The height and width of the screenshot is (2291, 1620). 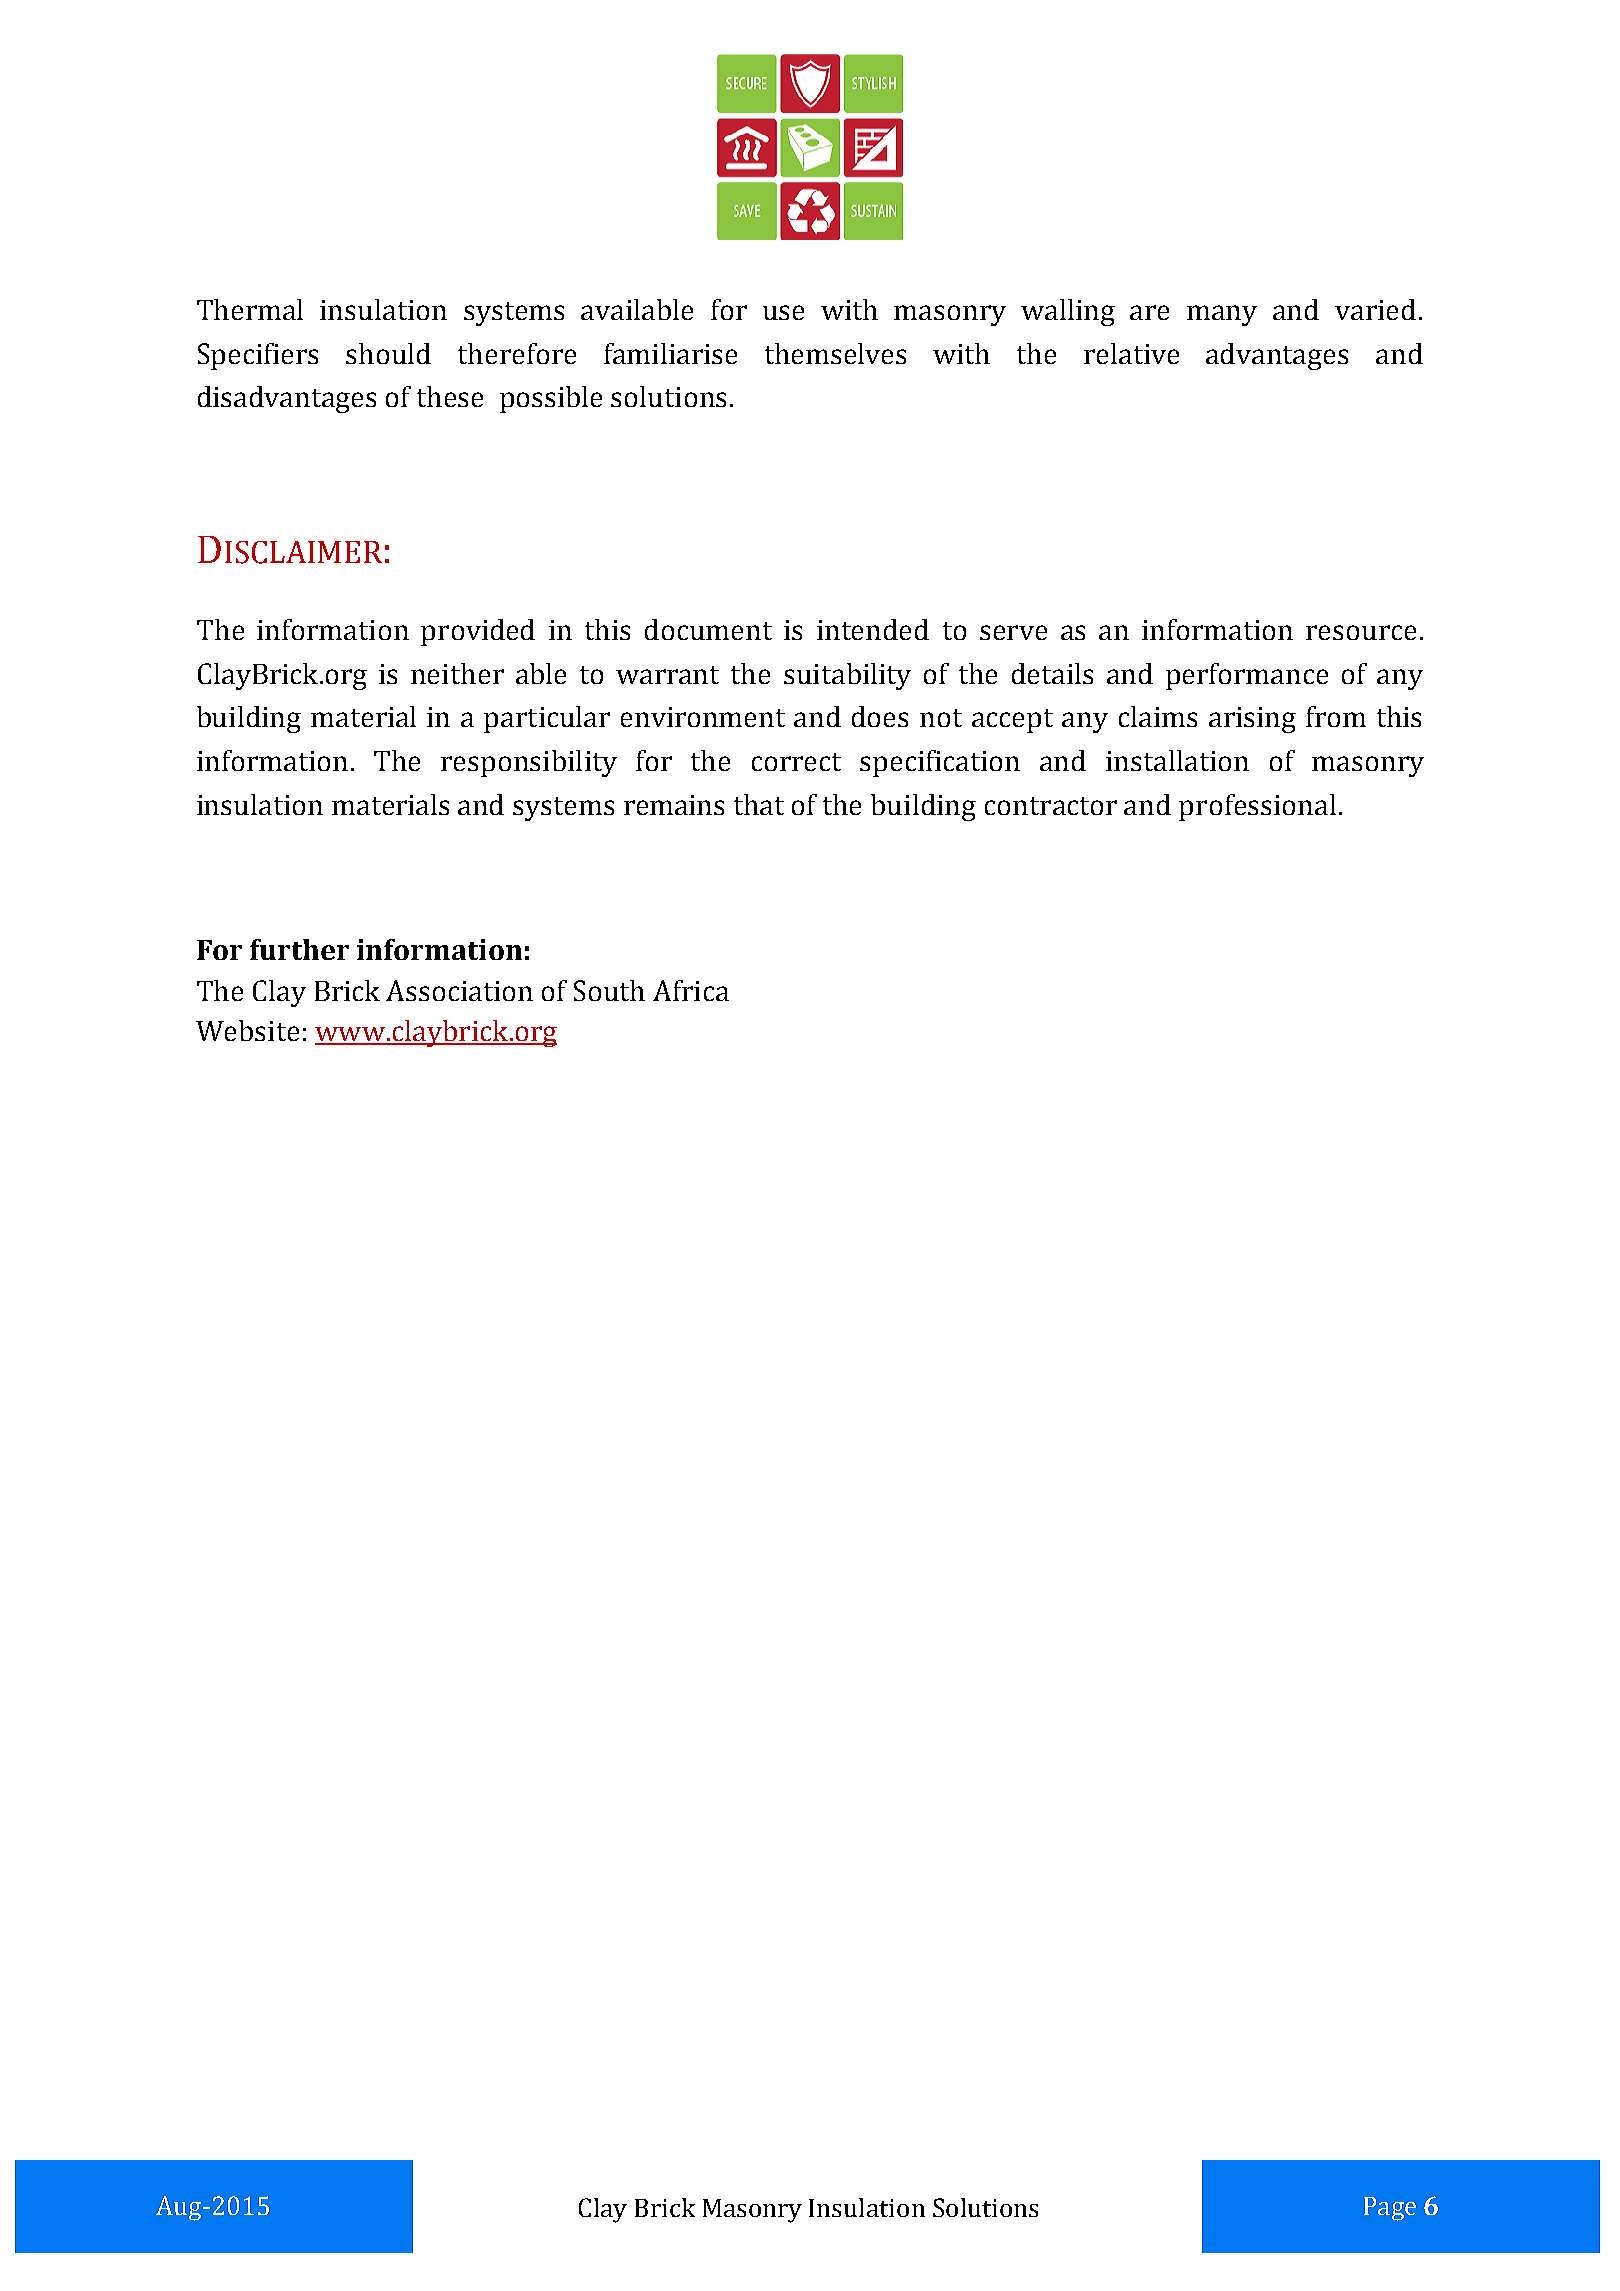 I want to click on should, so click(x=388, y=353).
